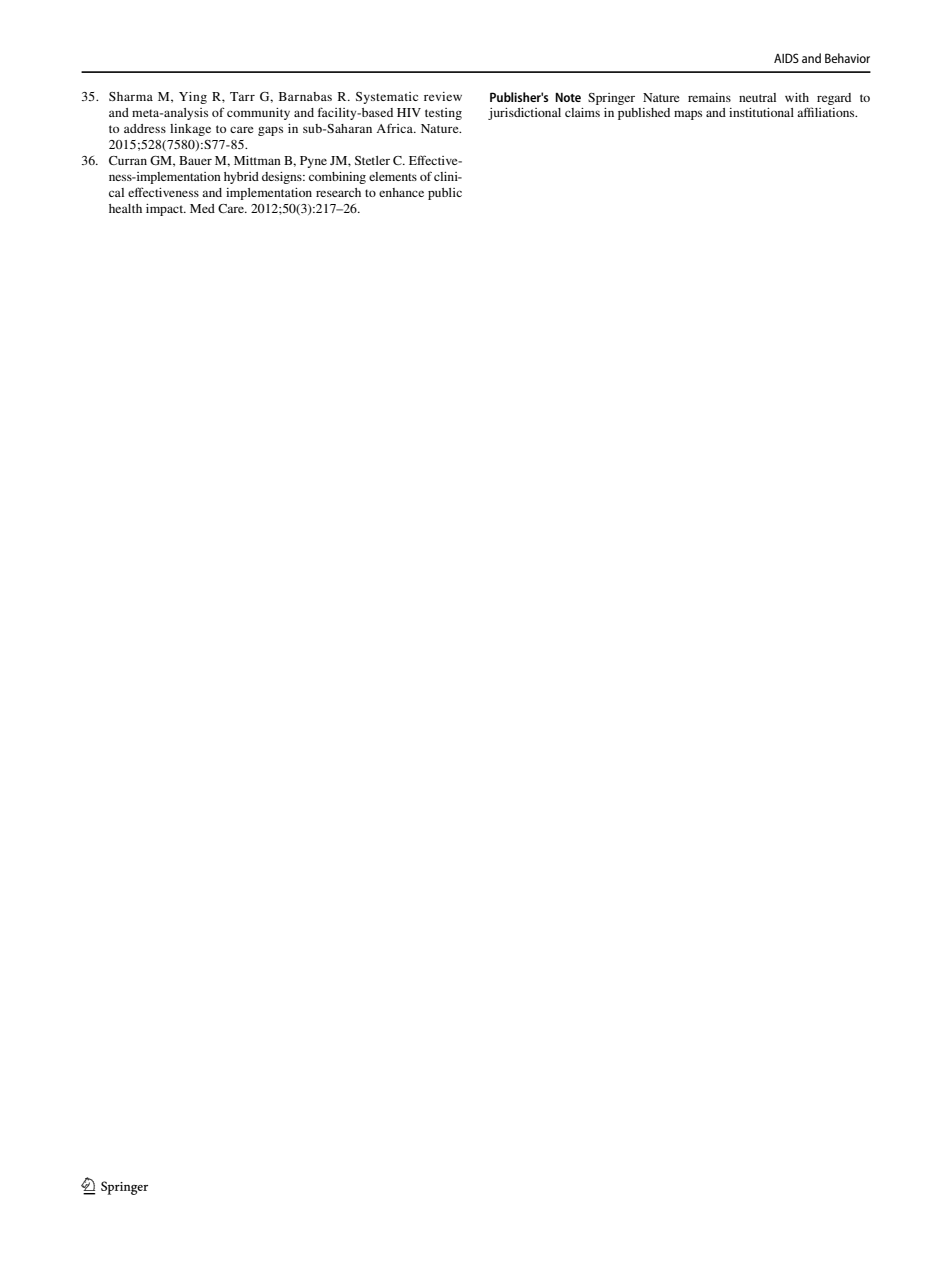  What do you see at coordinates (688, 115) in the screenshot?
I see `maps` at bounding box center [688, 115].
